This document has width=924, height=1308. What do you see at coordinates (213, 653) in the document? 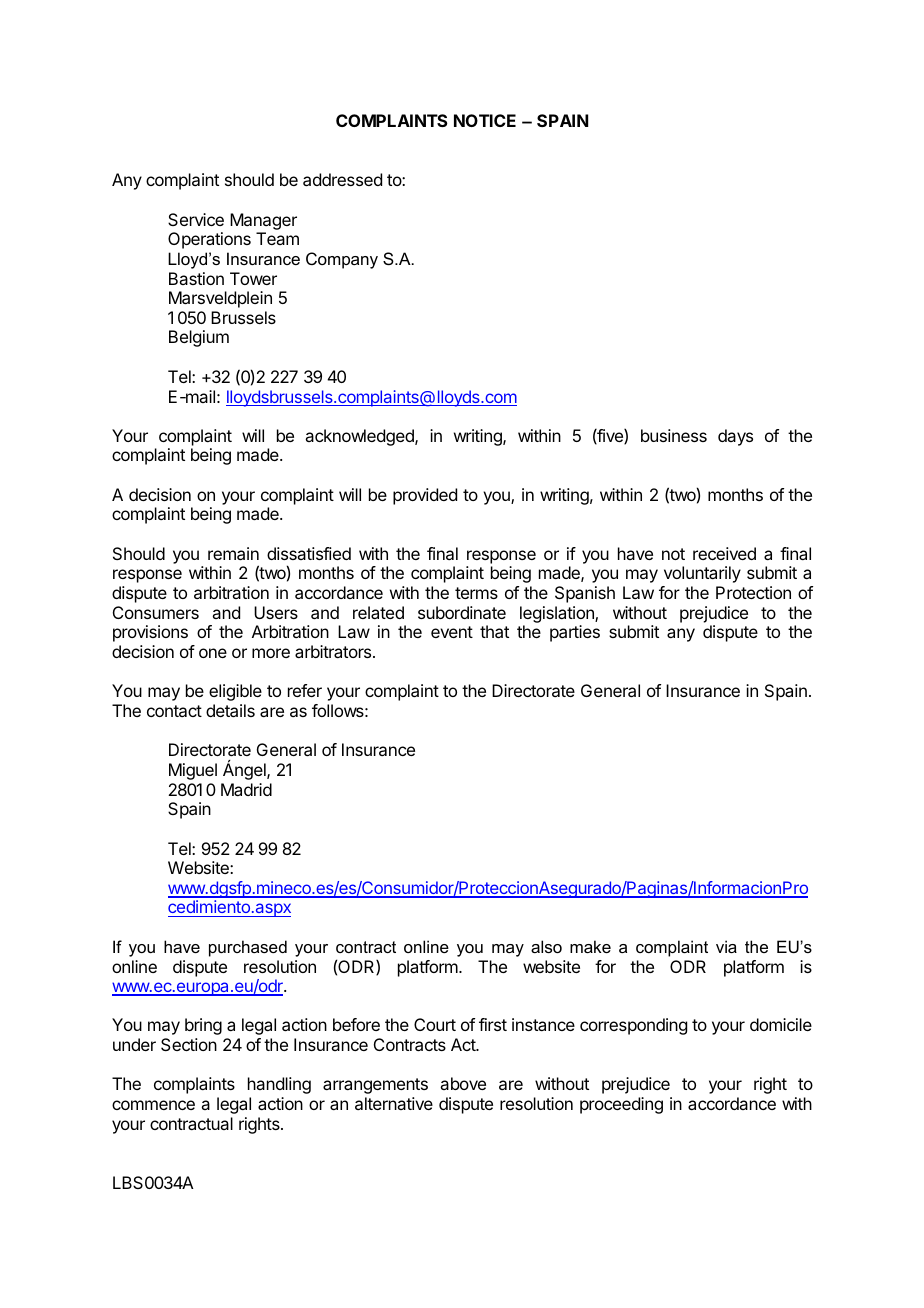
I see `one` at bounding box center [213, 653].
